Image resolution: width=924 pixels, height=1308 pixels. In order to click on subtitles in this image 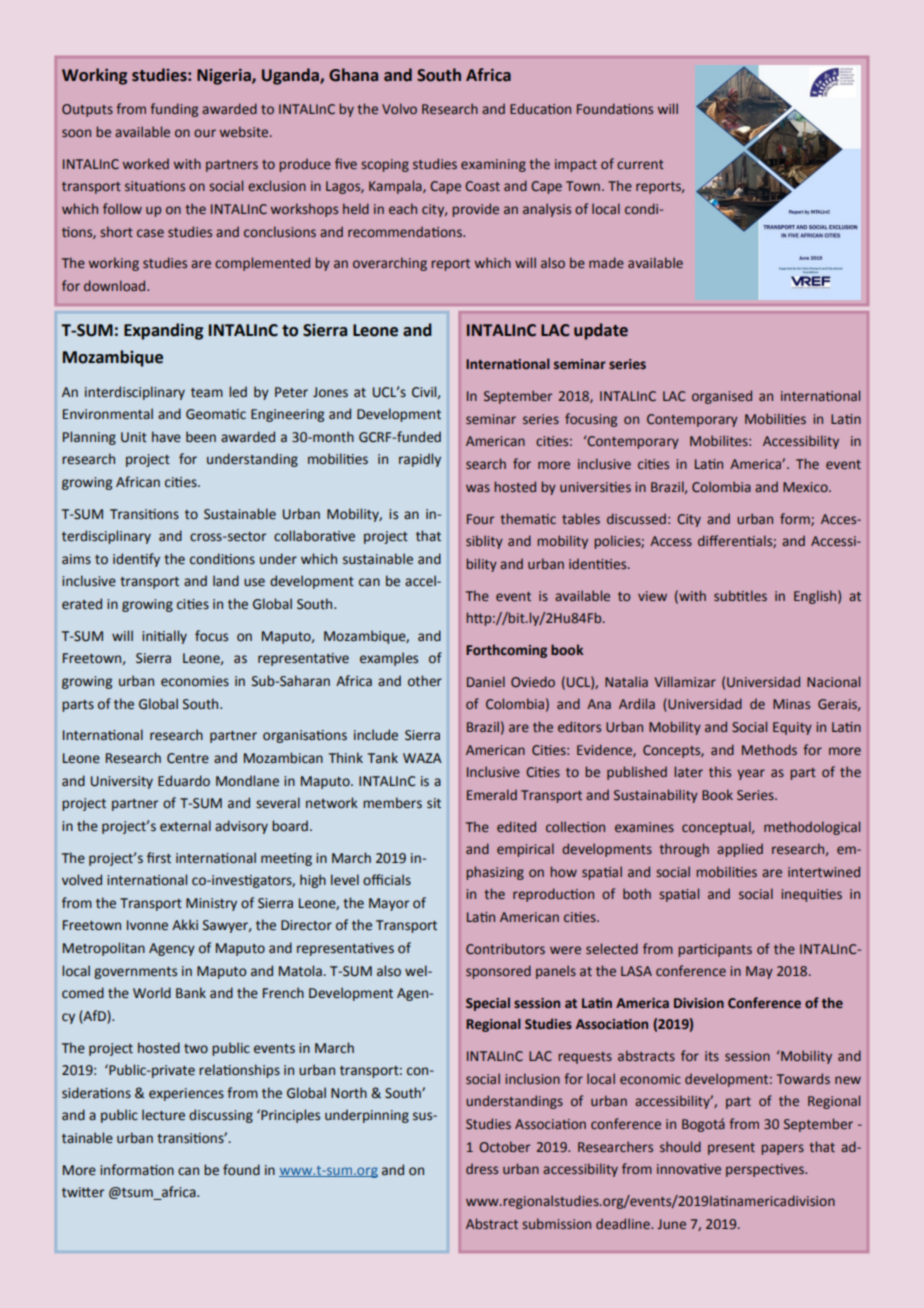, I will do `click(740, 595)`.
